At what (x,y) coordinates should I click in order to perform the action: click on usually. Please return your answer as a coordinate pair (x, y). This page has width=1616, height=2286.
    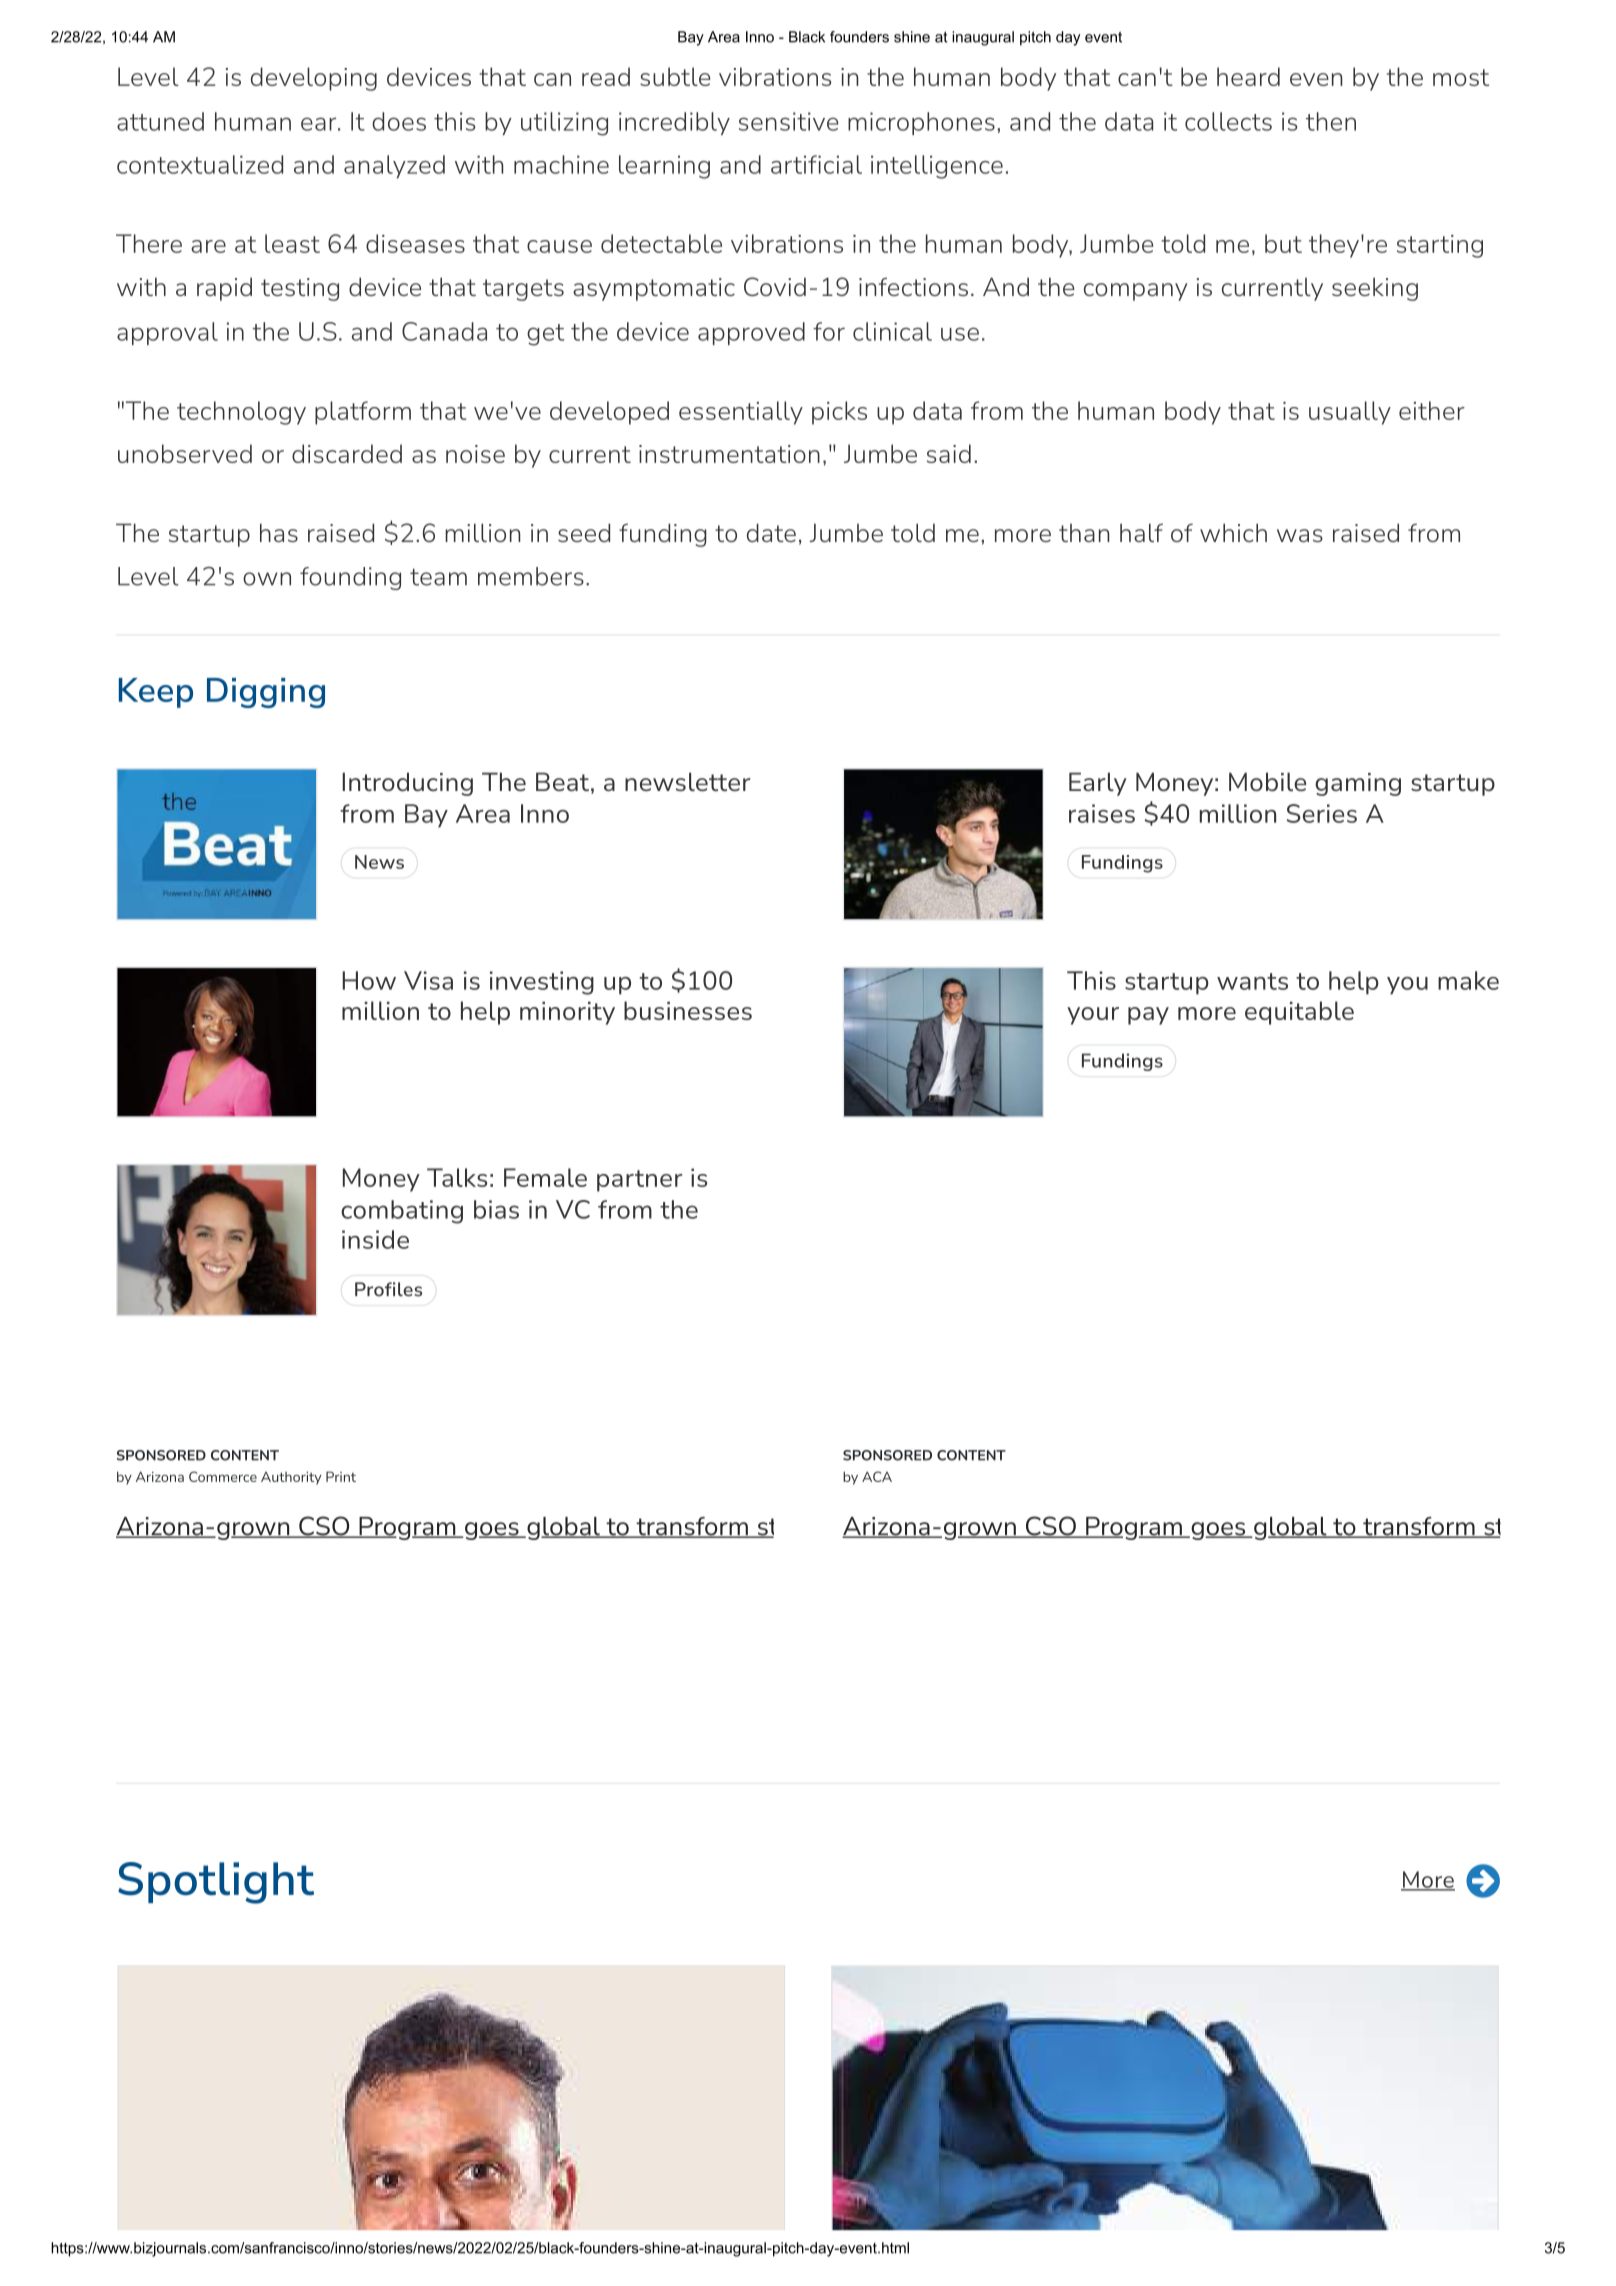
    Looking at the image, I should click on (1350, 413).
